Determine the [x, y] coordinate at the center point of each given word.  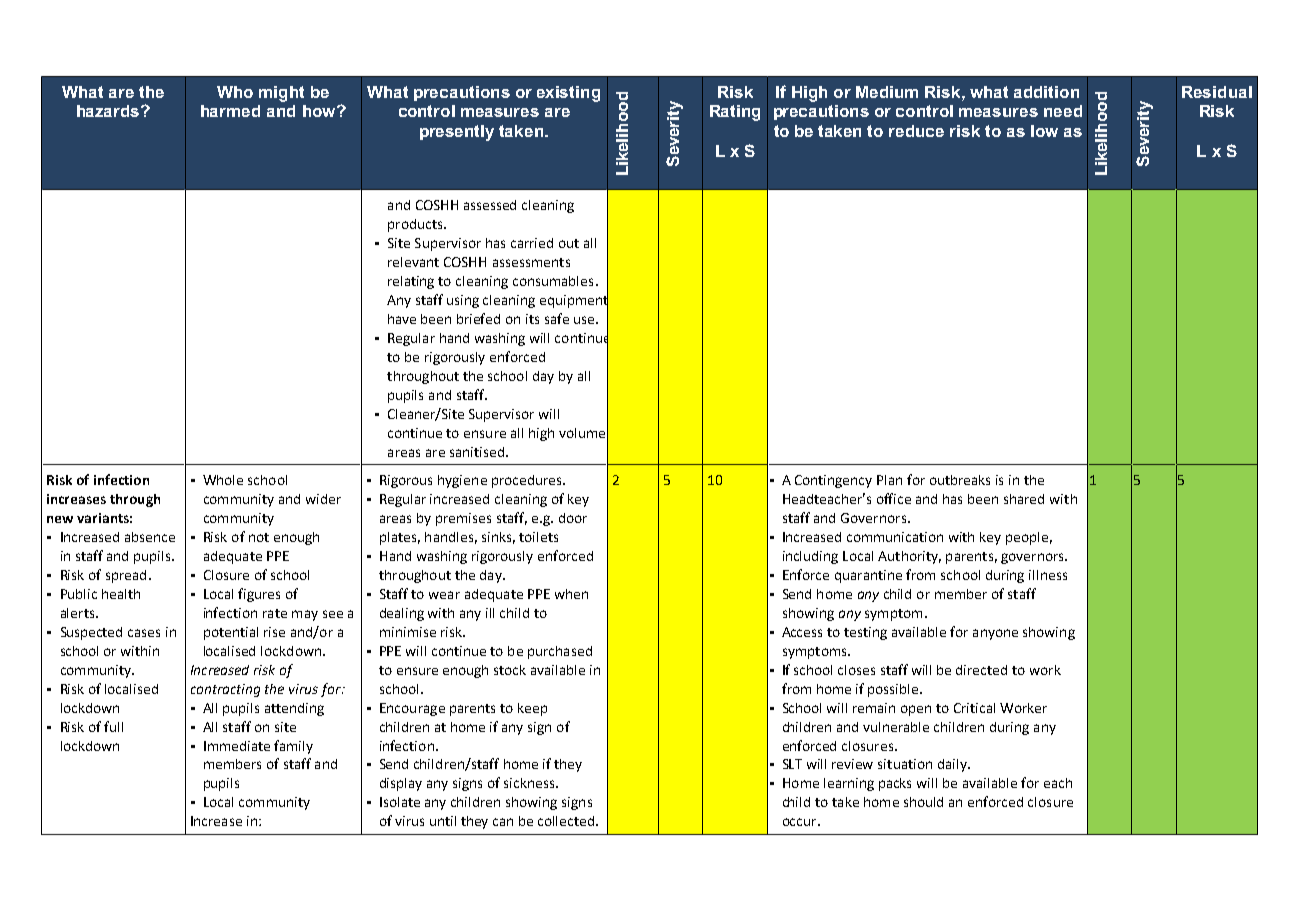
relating [411, 282]
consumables [553, 281]
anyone [995, 634]
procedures [528, 481]
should [923, 802]
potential [231, 633]
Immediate [237, 746]
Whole [223, 480]
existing [568, 94]
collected [566, 821]
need [1063, 111]
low [1044, 131]
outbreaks [960, 480]
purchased [560, 652]
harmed [230, 111]
